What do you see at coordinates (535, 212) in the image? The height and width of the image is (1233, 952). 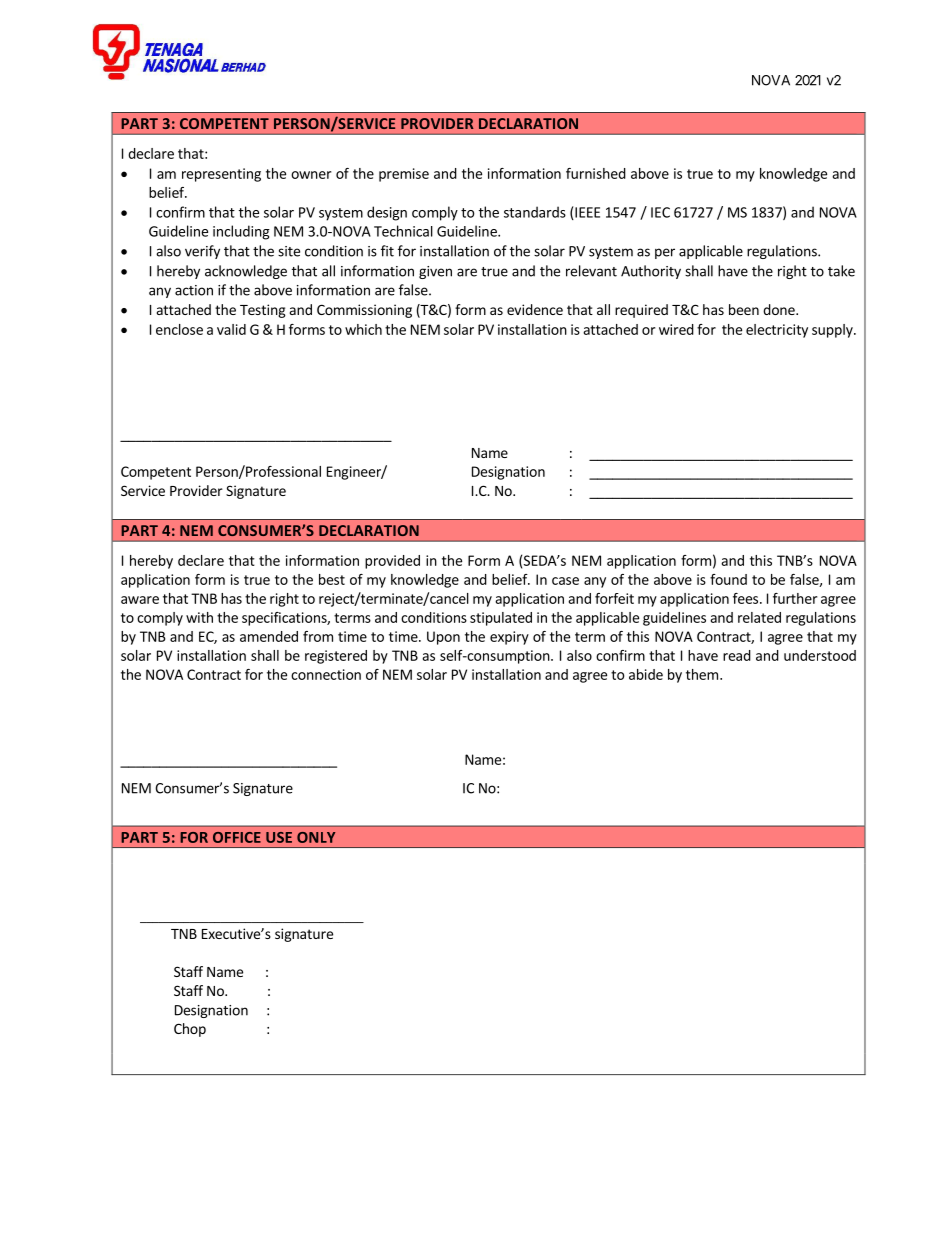 I see `standards` at bounding box center [535, 212].
